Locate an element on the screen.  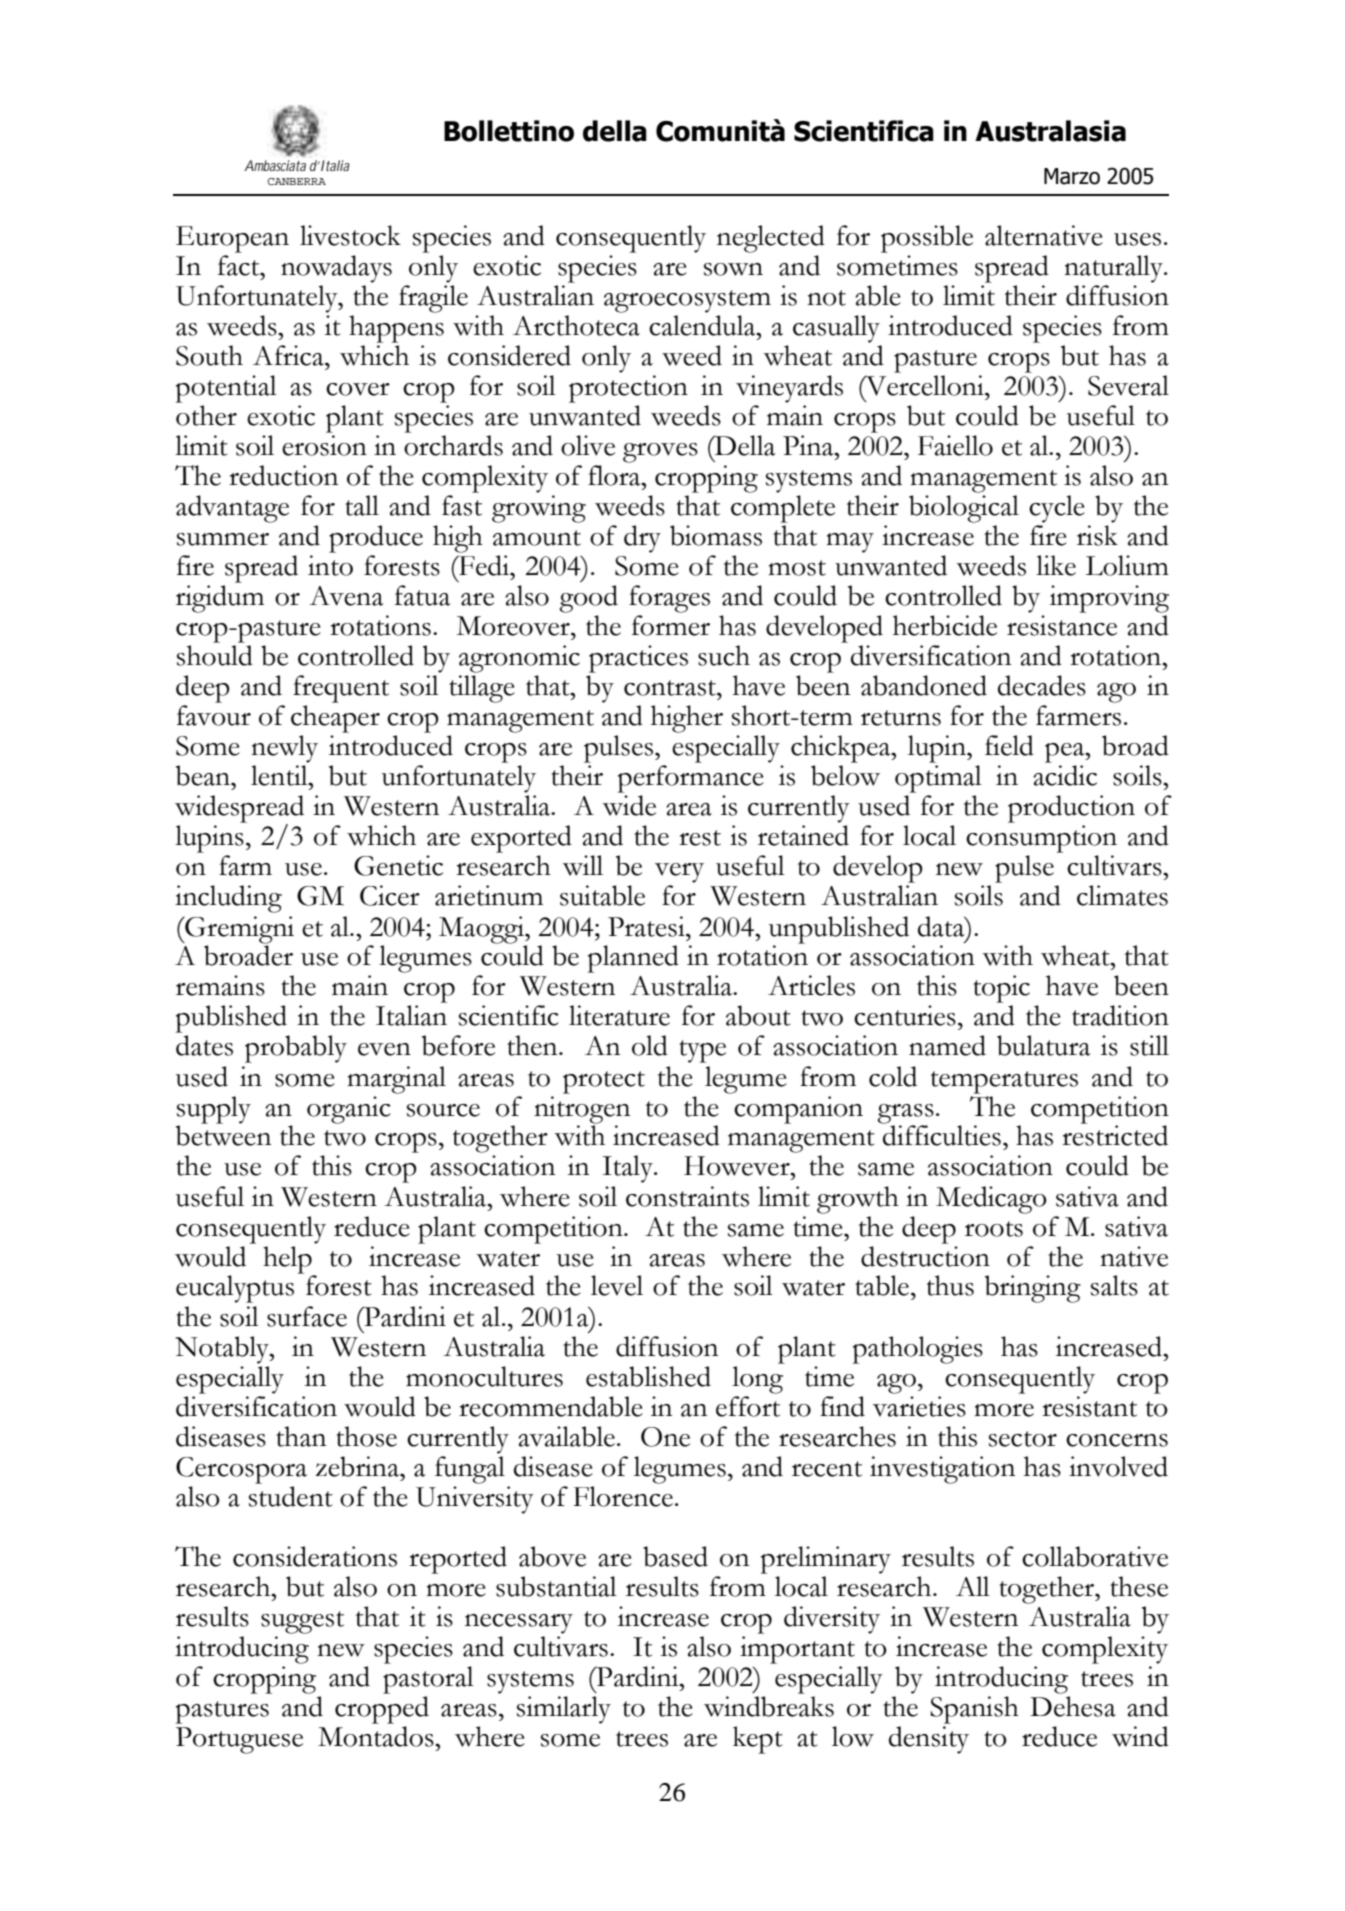
Cicer is located at coordinates (390, 895).
